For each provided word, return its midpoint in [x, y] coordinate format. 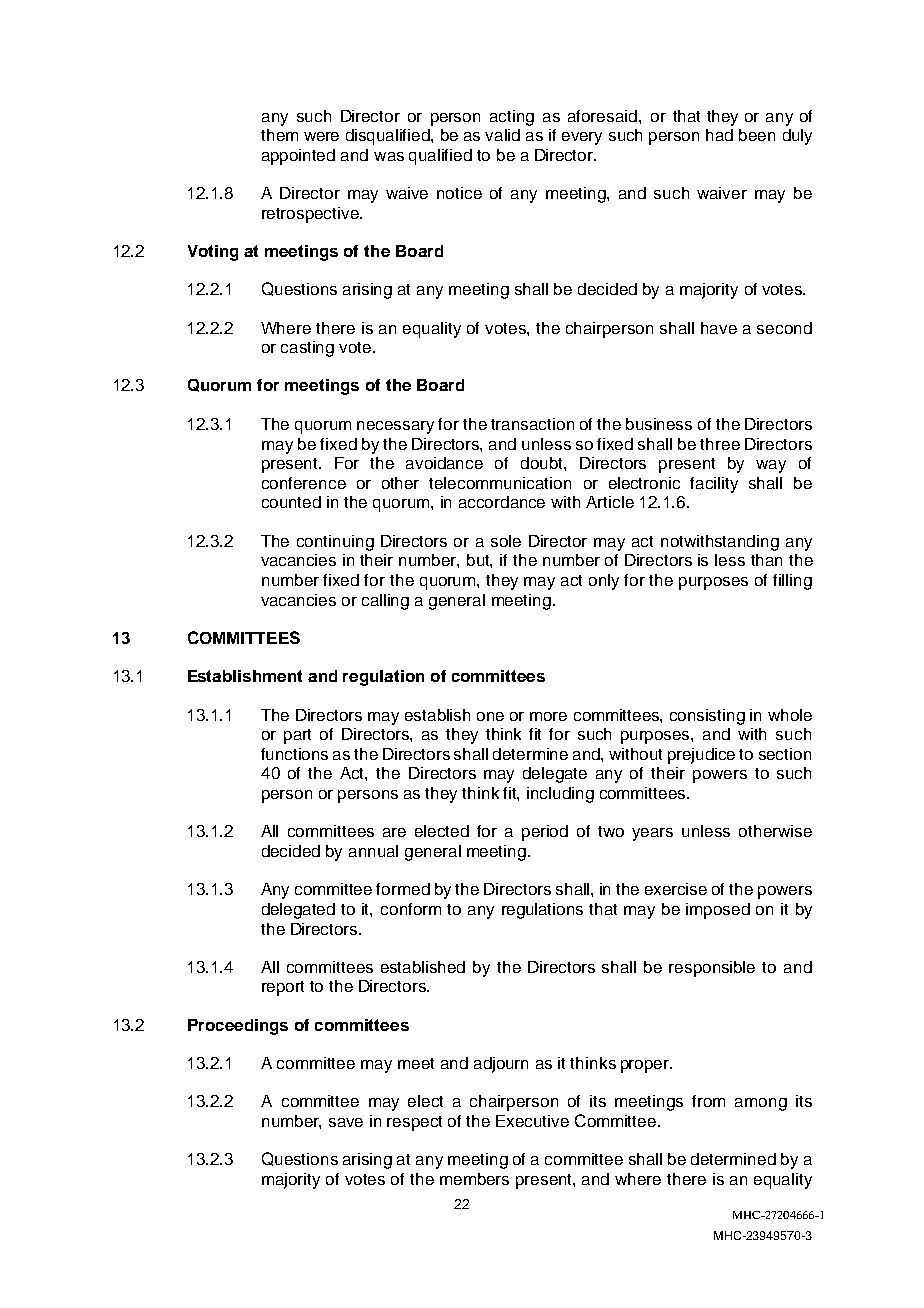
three [720, 444]
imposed [718, 911]
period [545, 833]
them [279, 135]
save [346, 1122]
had [719, 135]
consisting [707, 717]
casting [307, 349]
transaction [532, 424]
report [283, 988]
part [297, 736]
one [490, 716]
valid [502, 135]
